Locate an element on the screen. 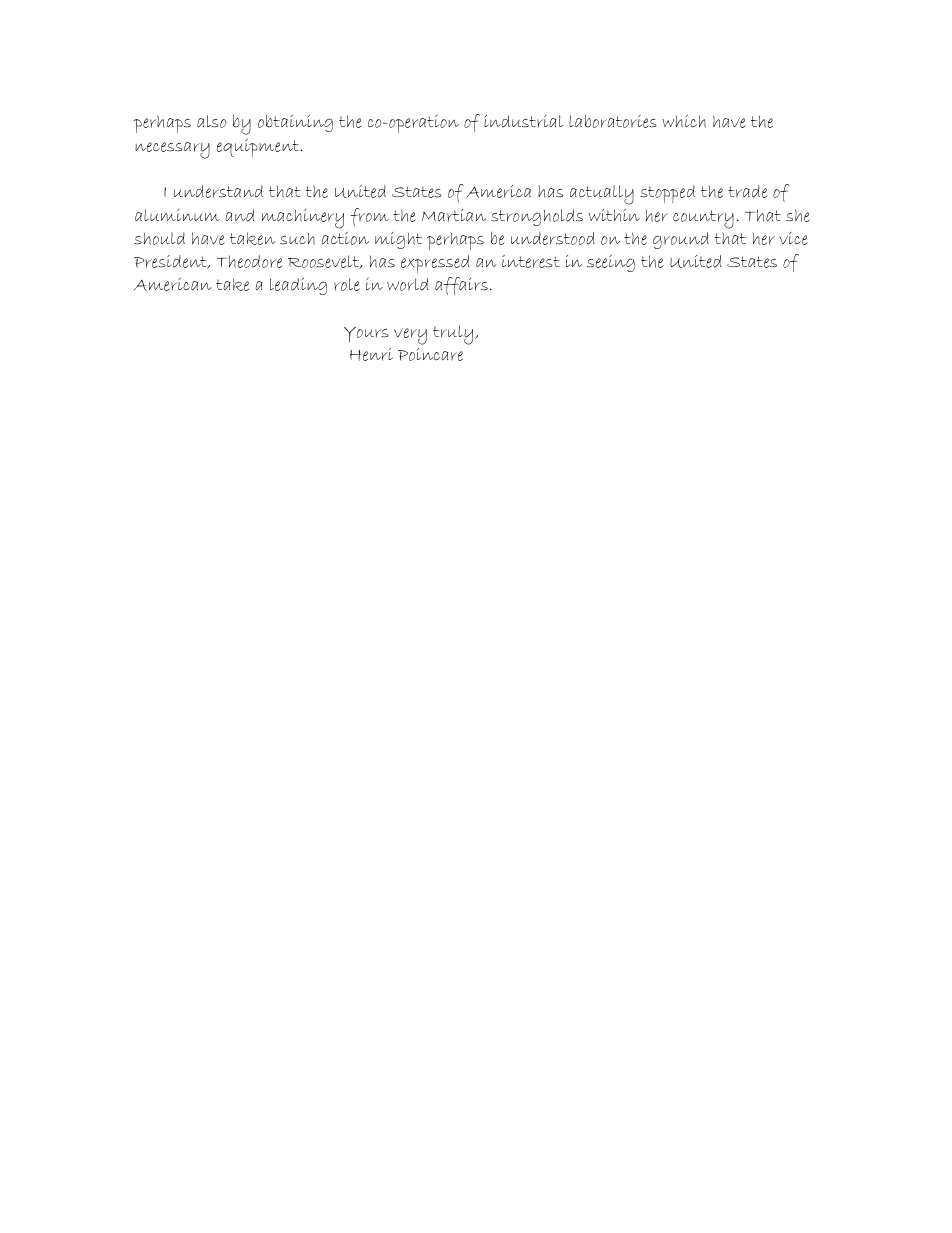 Image resolution: width=952 pixels, height=1233 pixels. understood is located at coordinates (553, 238).
